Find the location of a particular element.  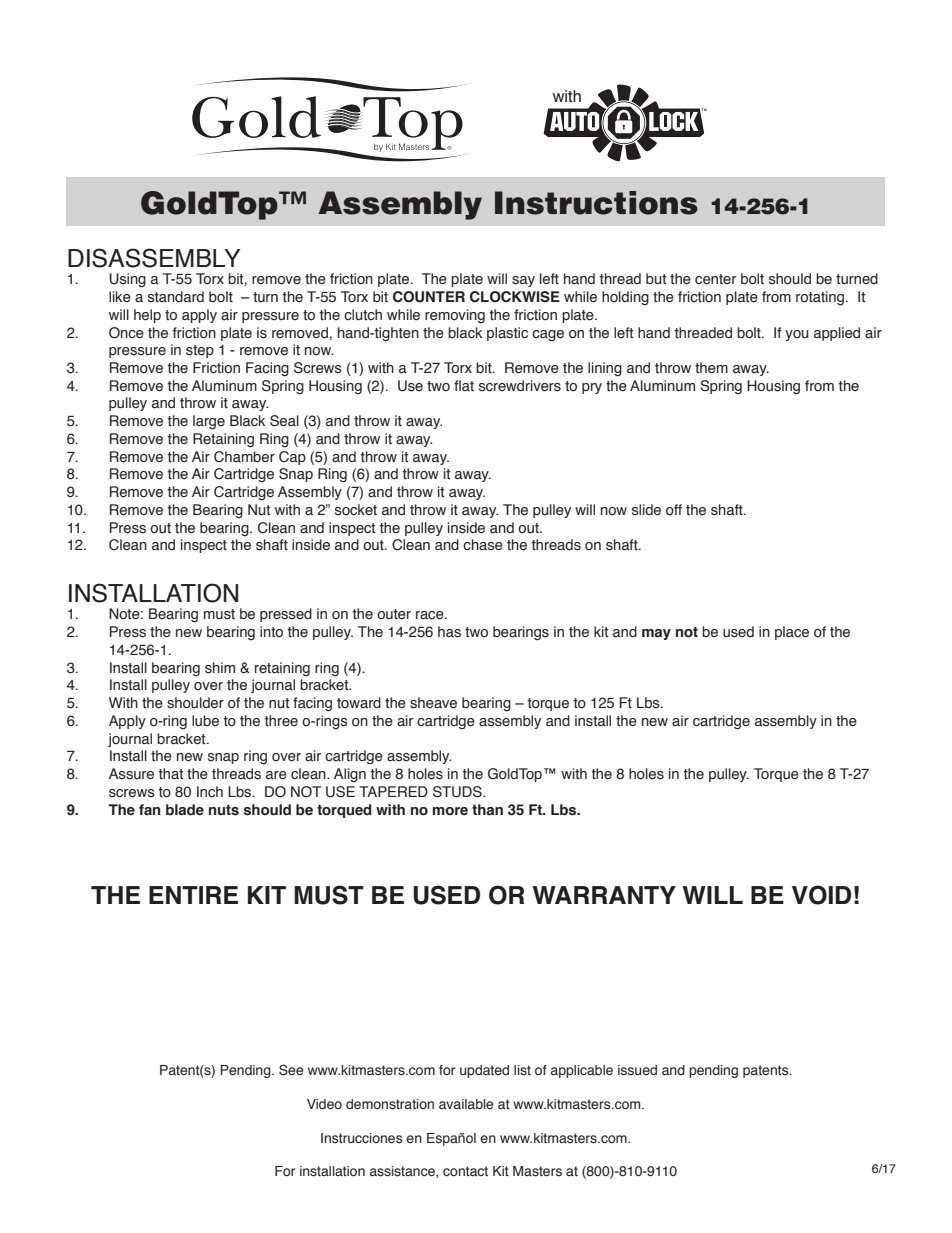

center is located at coordinates (715, 279).
